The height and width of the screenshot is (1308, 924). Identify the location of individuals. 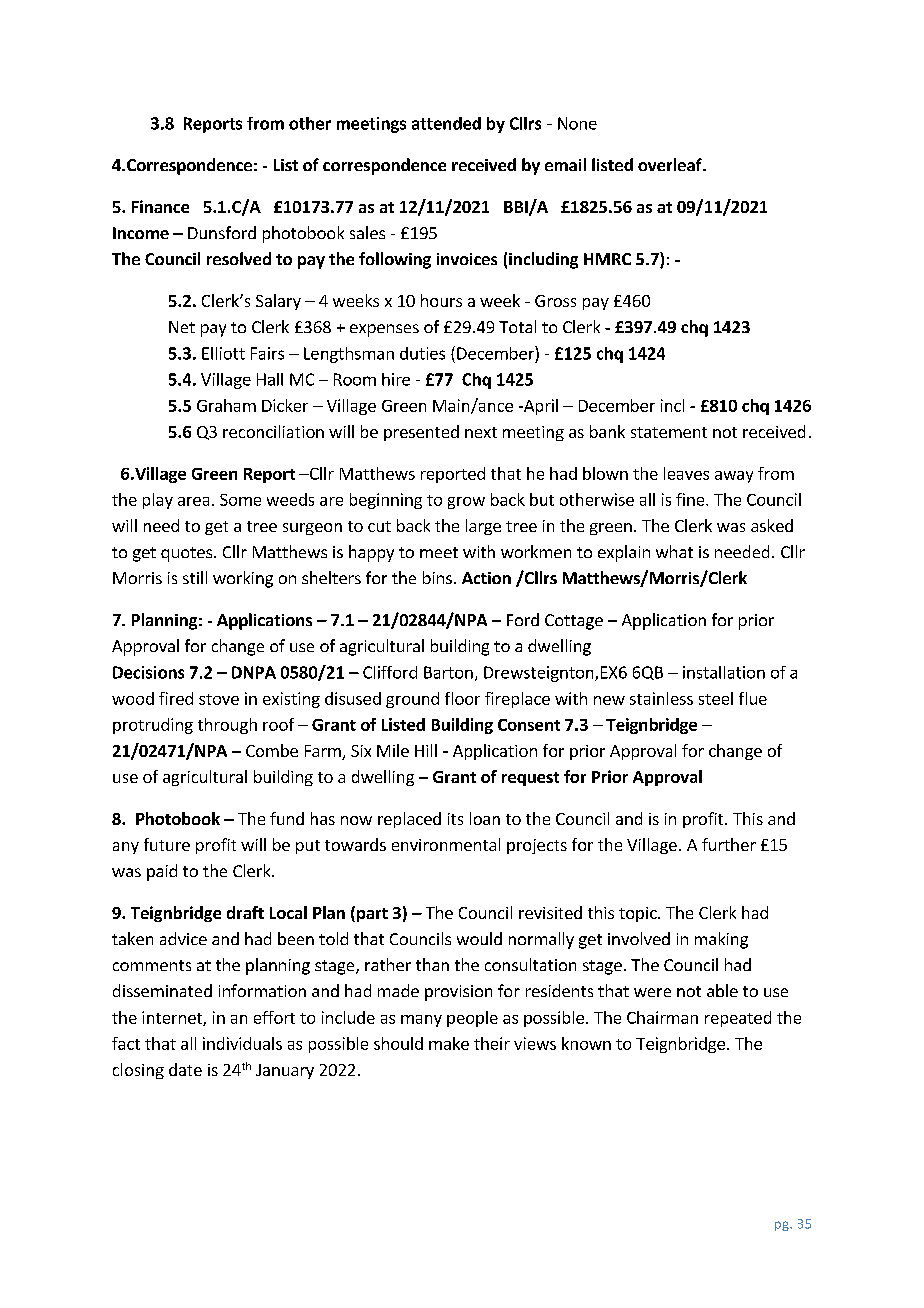
(242, 1043).
